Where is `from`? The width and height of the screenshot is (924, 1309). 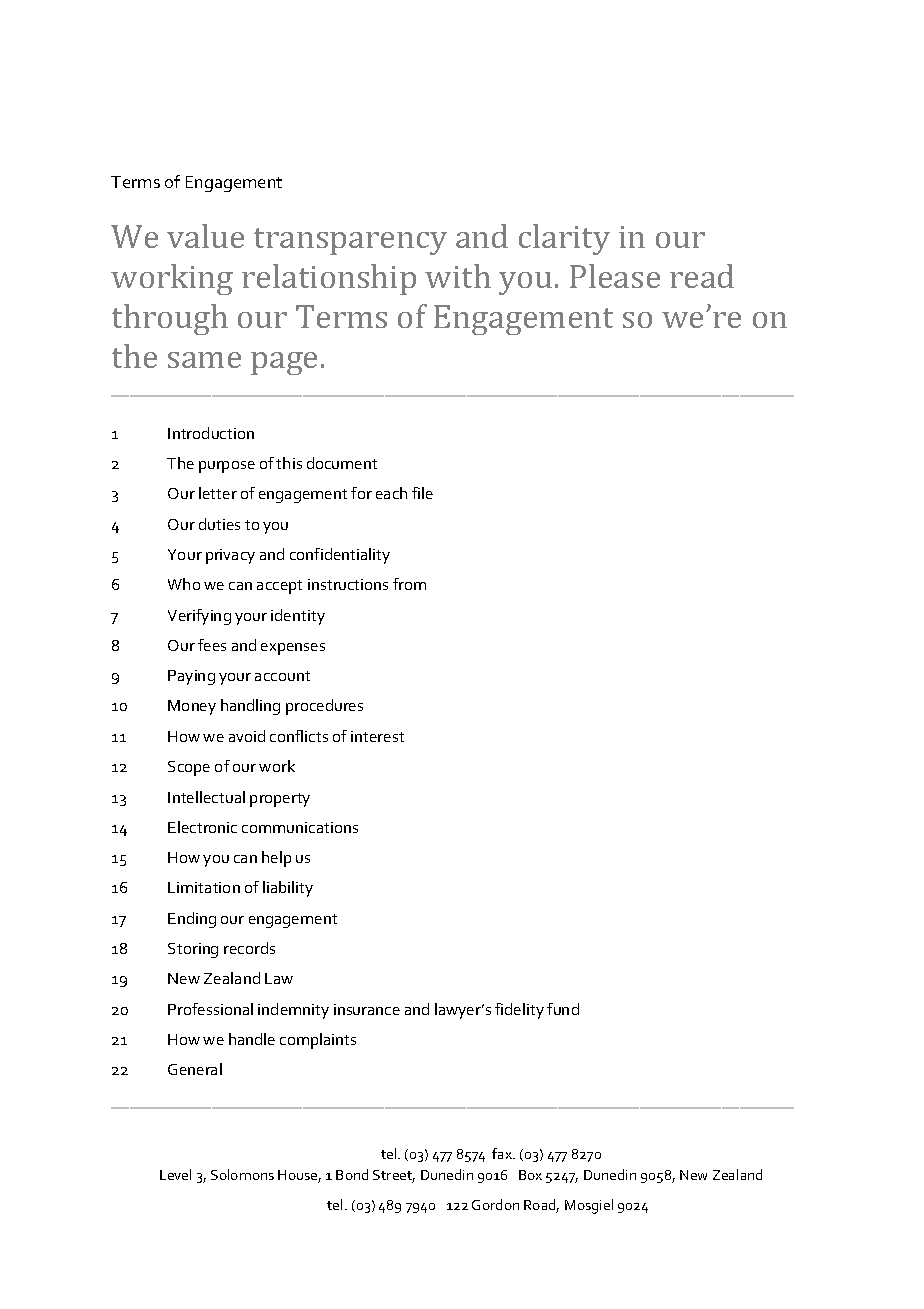
from is located at coordinates (409, 584).
